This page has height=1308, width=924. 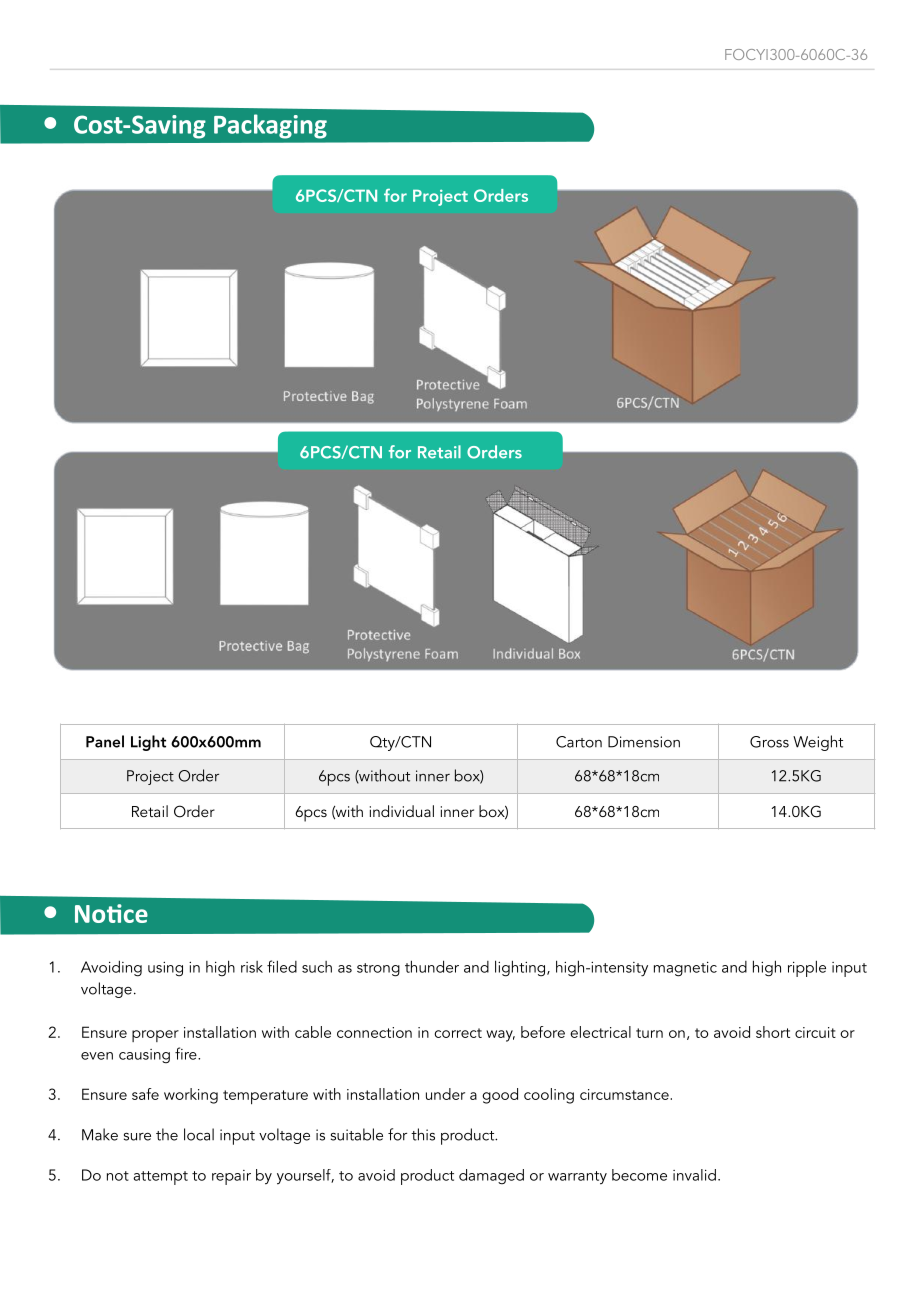 What do you see at coordinates (282, 966) in the page?
I see `filed` at bounding box center [282, 966].
